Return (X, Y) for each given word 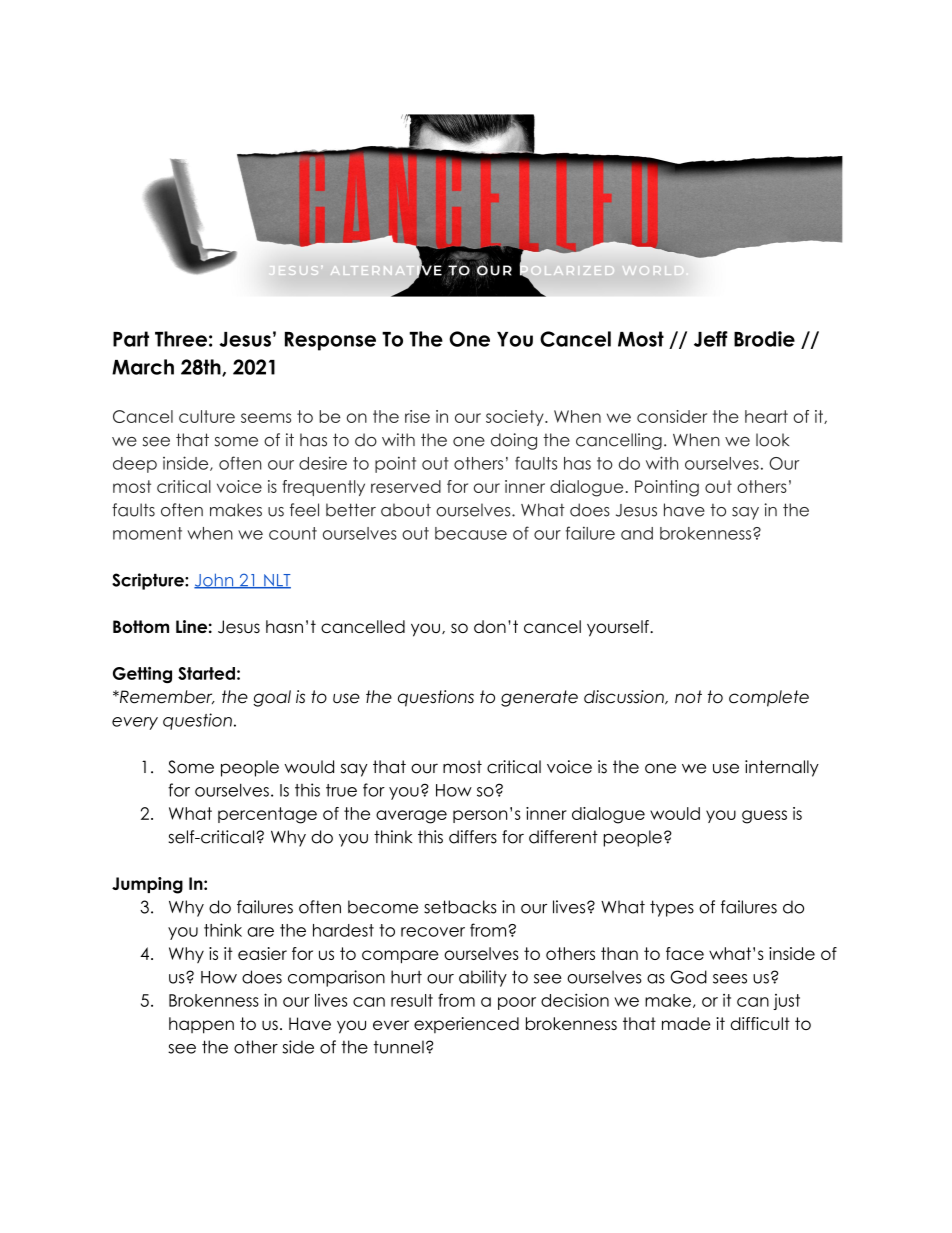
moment (147, 533)
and (637, 533)
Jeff (711, 339)
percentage (267, 815)
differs (473, 837)
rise (417, 416)
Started (206, 673)
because (471, 533)
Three (181, 339)
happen (201, 1025)
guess (764, 817)
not (688, 697)
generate (539, 698)
